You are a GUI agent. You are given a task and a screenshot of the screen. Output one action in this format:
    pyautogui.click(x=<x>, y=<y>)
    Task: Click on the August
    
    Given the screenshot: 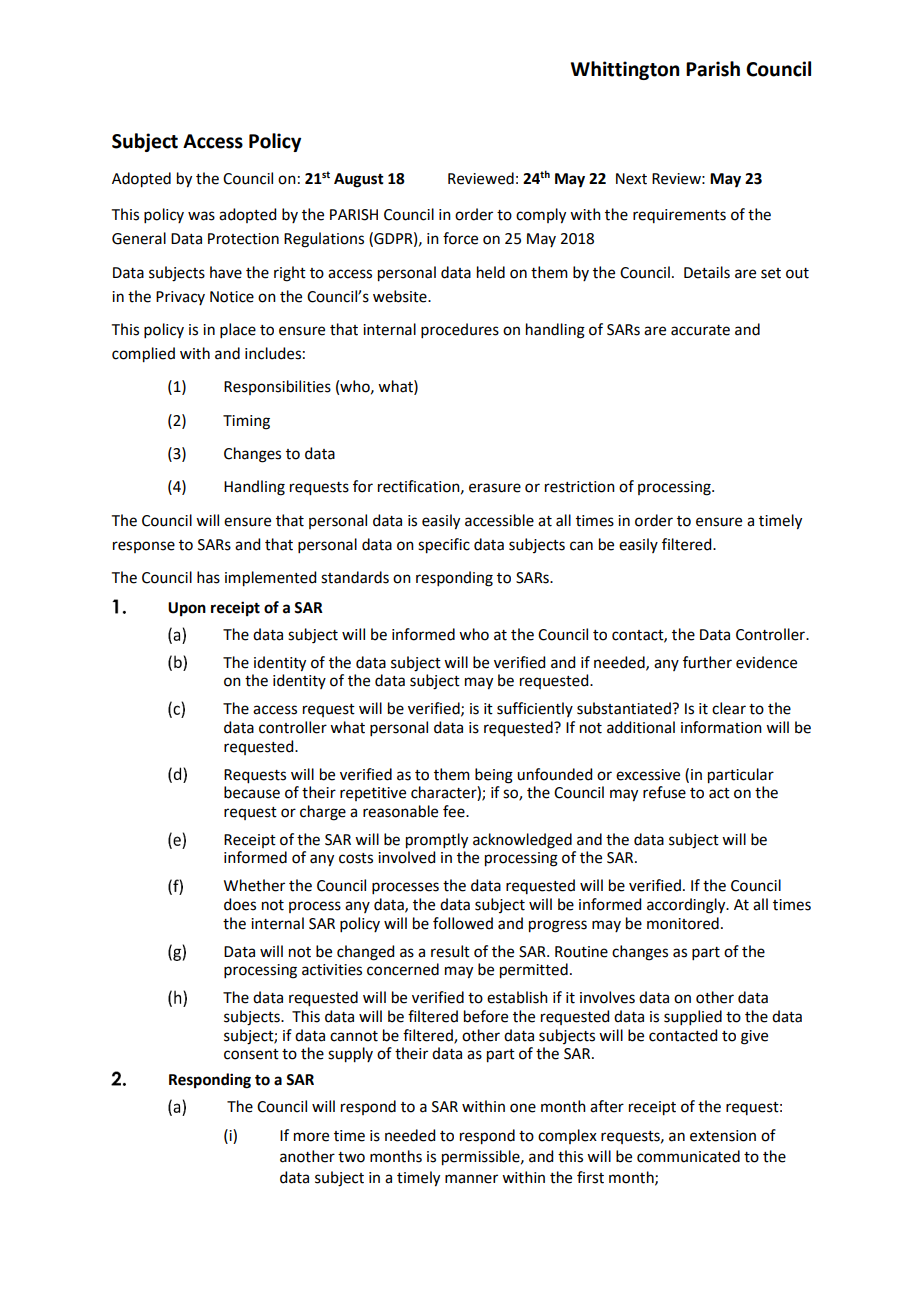 What is the action you would take?
    pyautogui.click(x=359, y=180)
